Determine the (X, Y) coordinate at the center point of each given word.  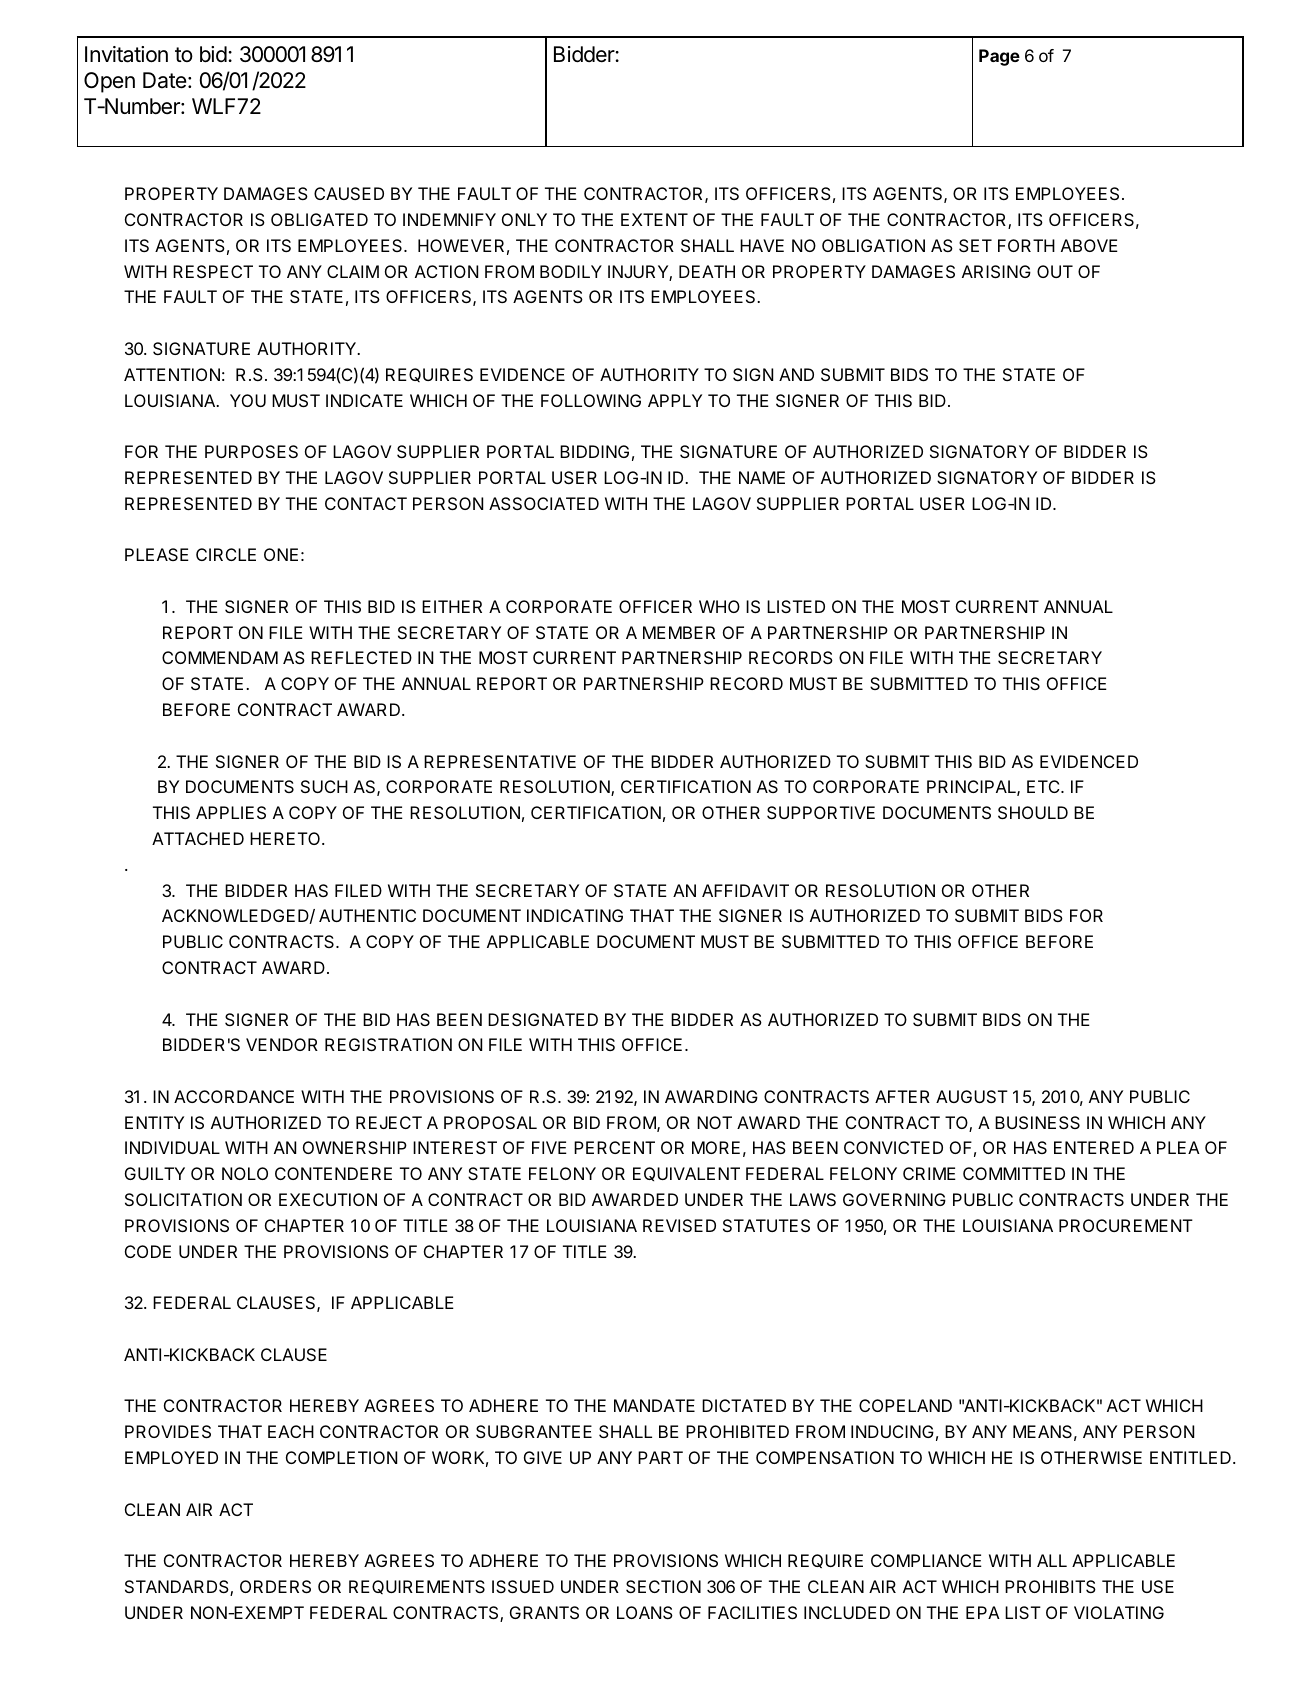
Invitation (126, 54)
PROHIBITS (1050, 1586)
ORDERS (275, 1586)
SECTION (663, 1586)
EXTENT (654, 219)
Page (999, 57)
